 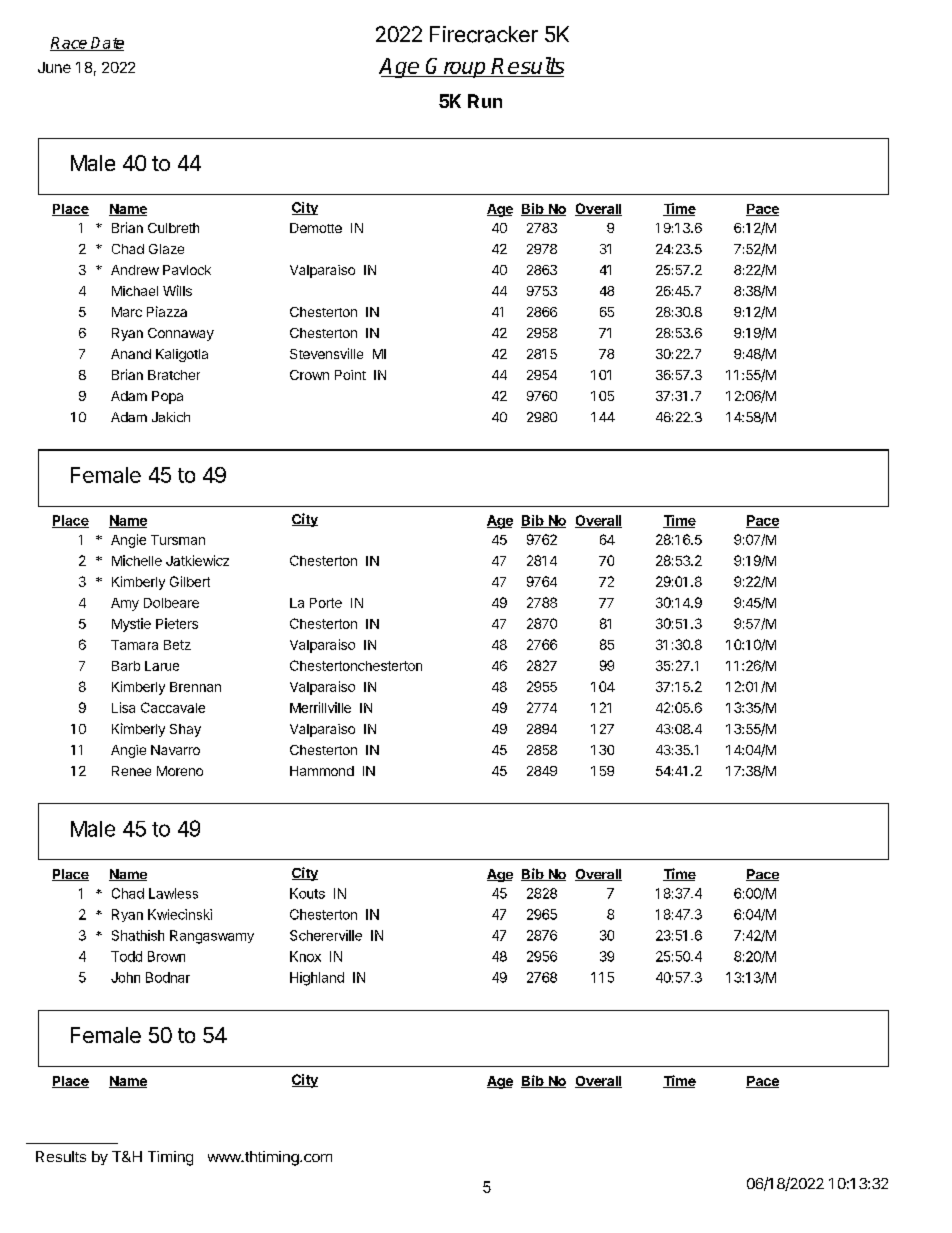 I want to click on Knox, so click(x=305, y=956).
